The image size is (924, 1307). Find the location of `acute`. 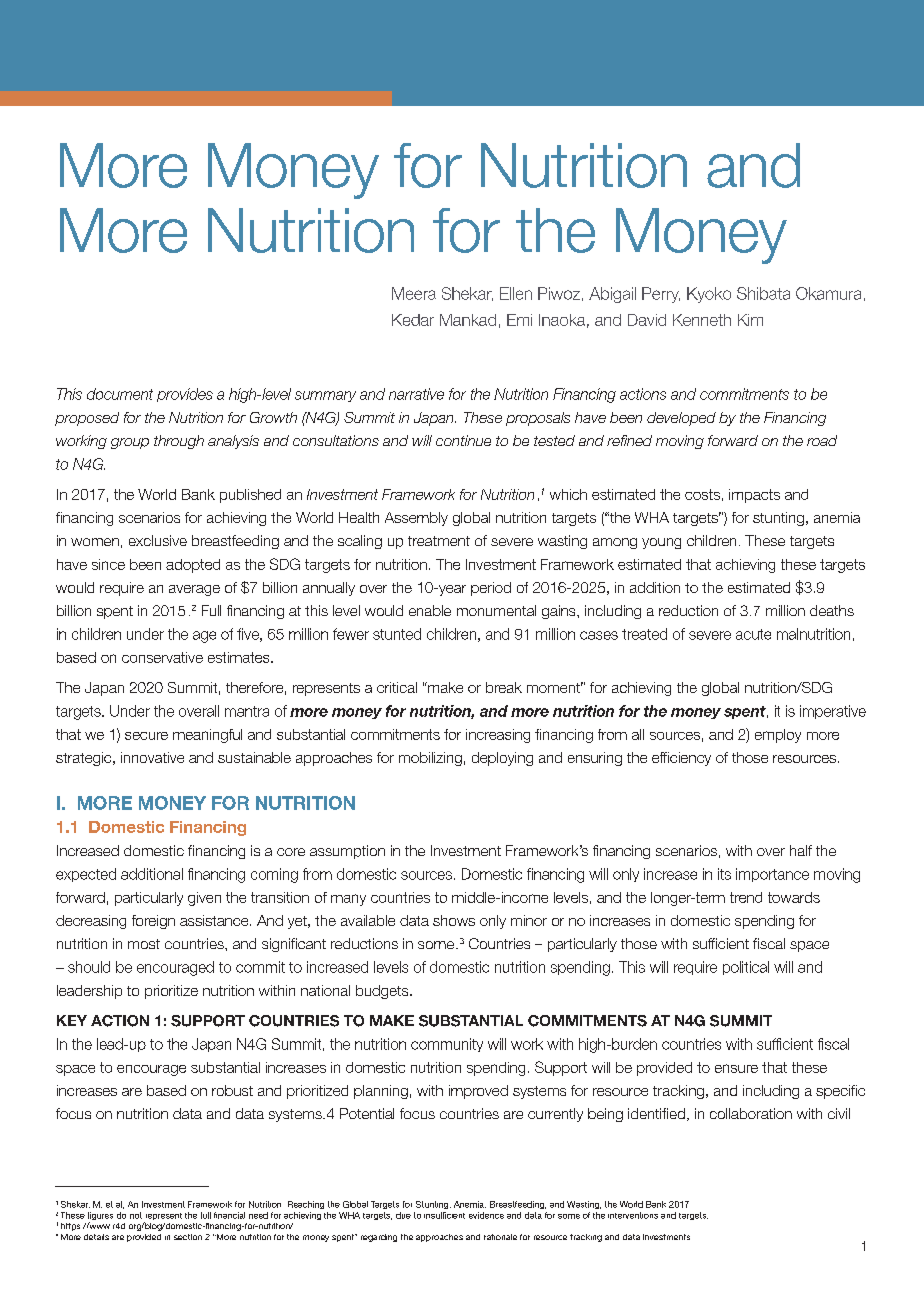

acute is located at coordinates (753, 634).
